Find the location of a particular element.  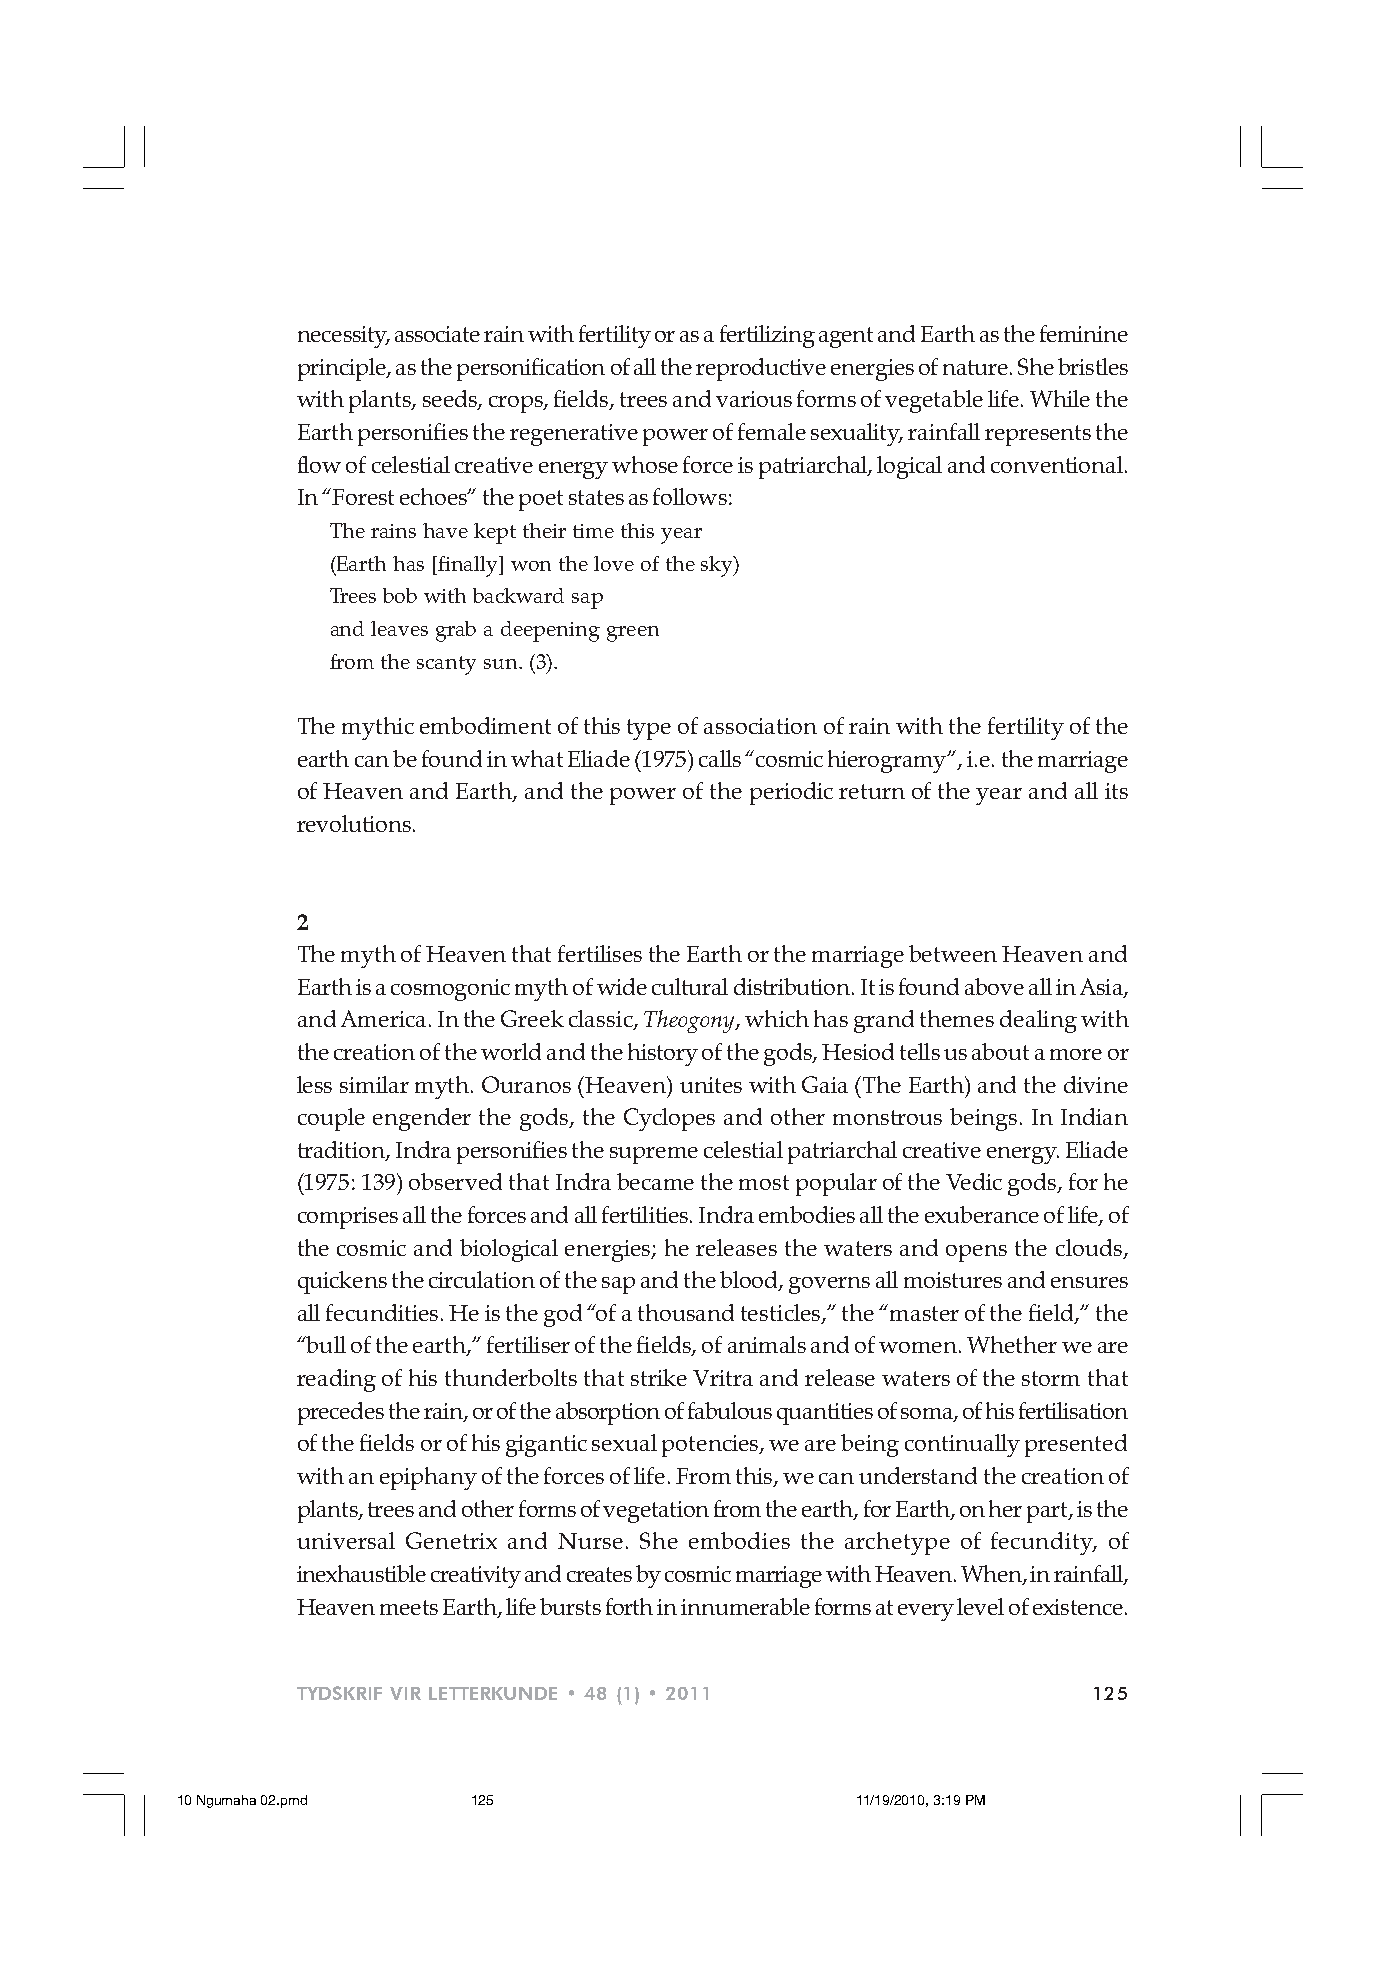

VIR is located at coordinates (405, 1693).
